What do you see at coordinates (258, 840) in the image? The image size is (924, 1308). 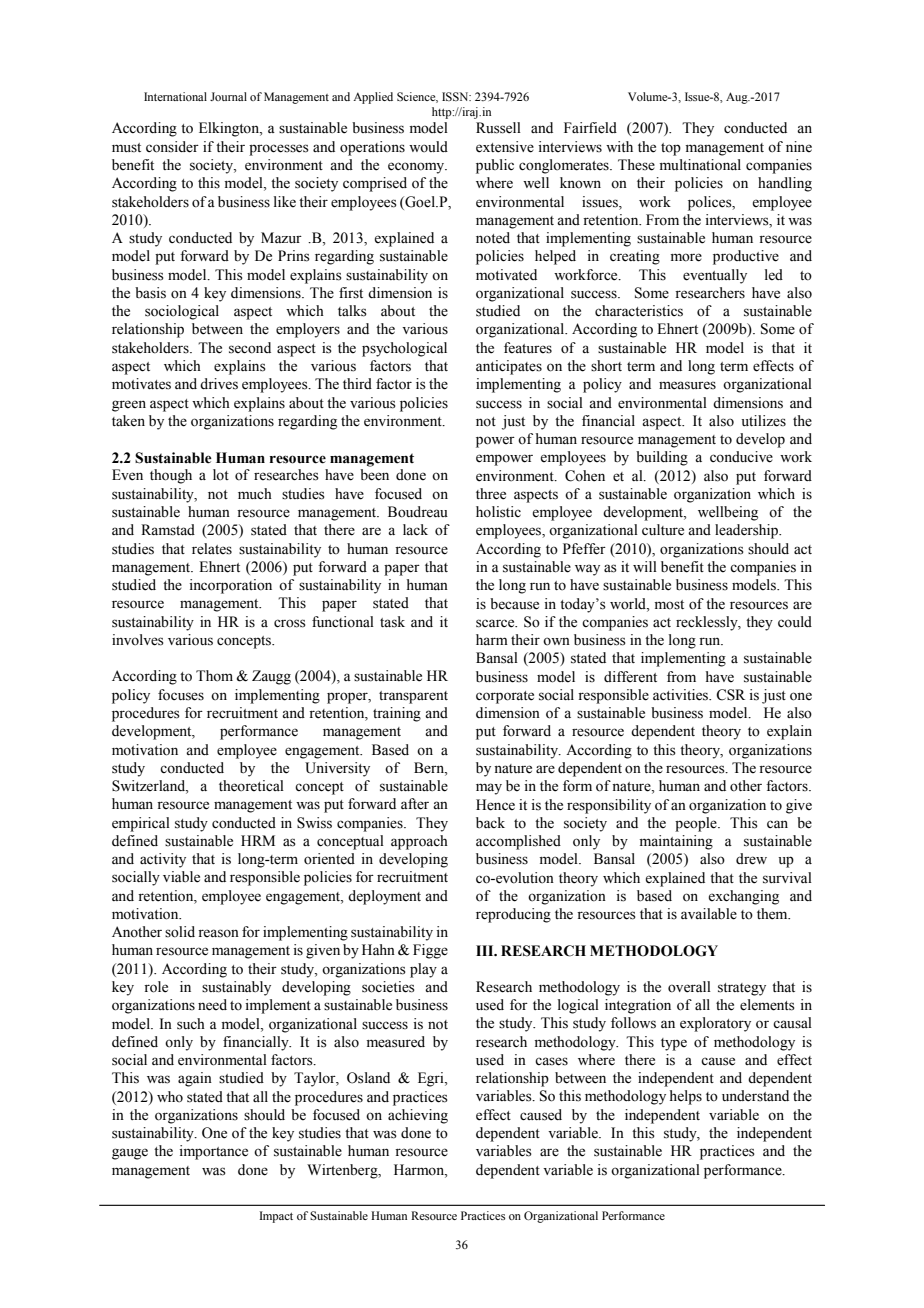 I see `HRM` at bounding box center [258, 840].
